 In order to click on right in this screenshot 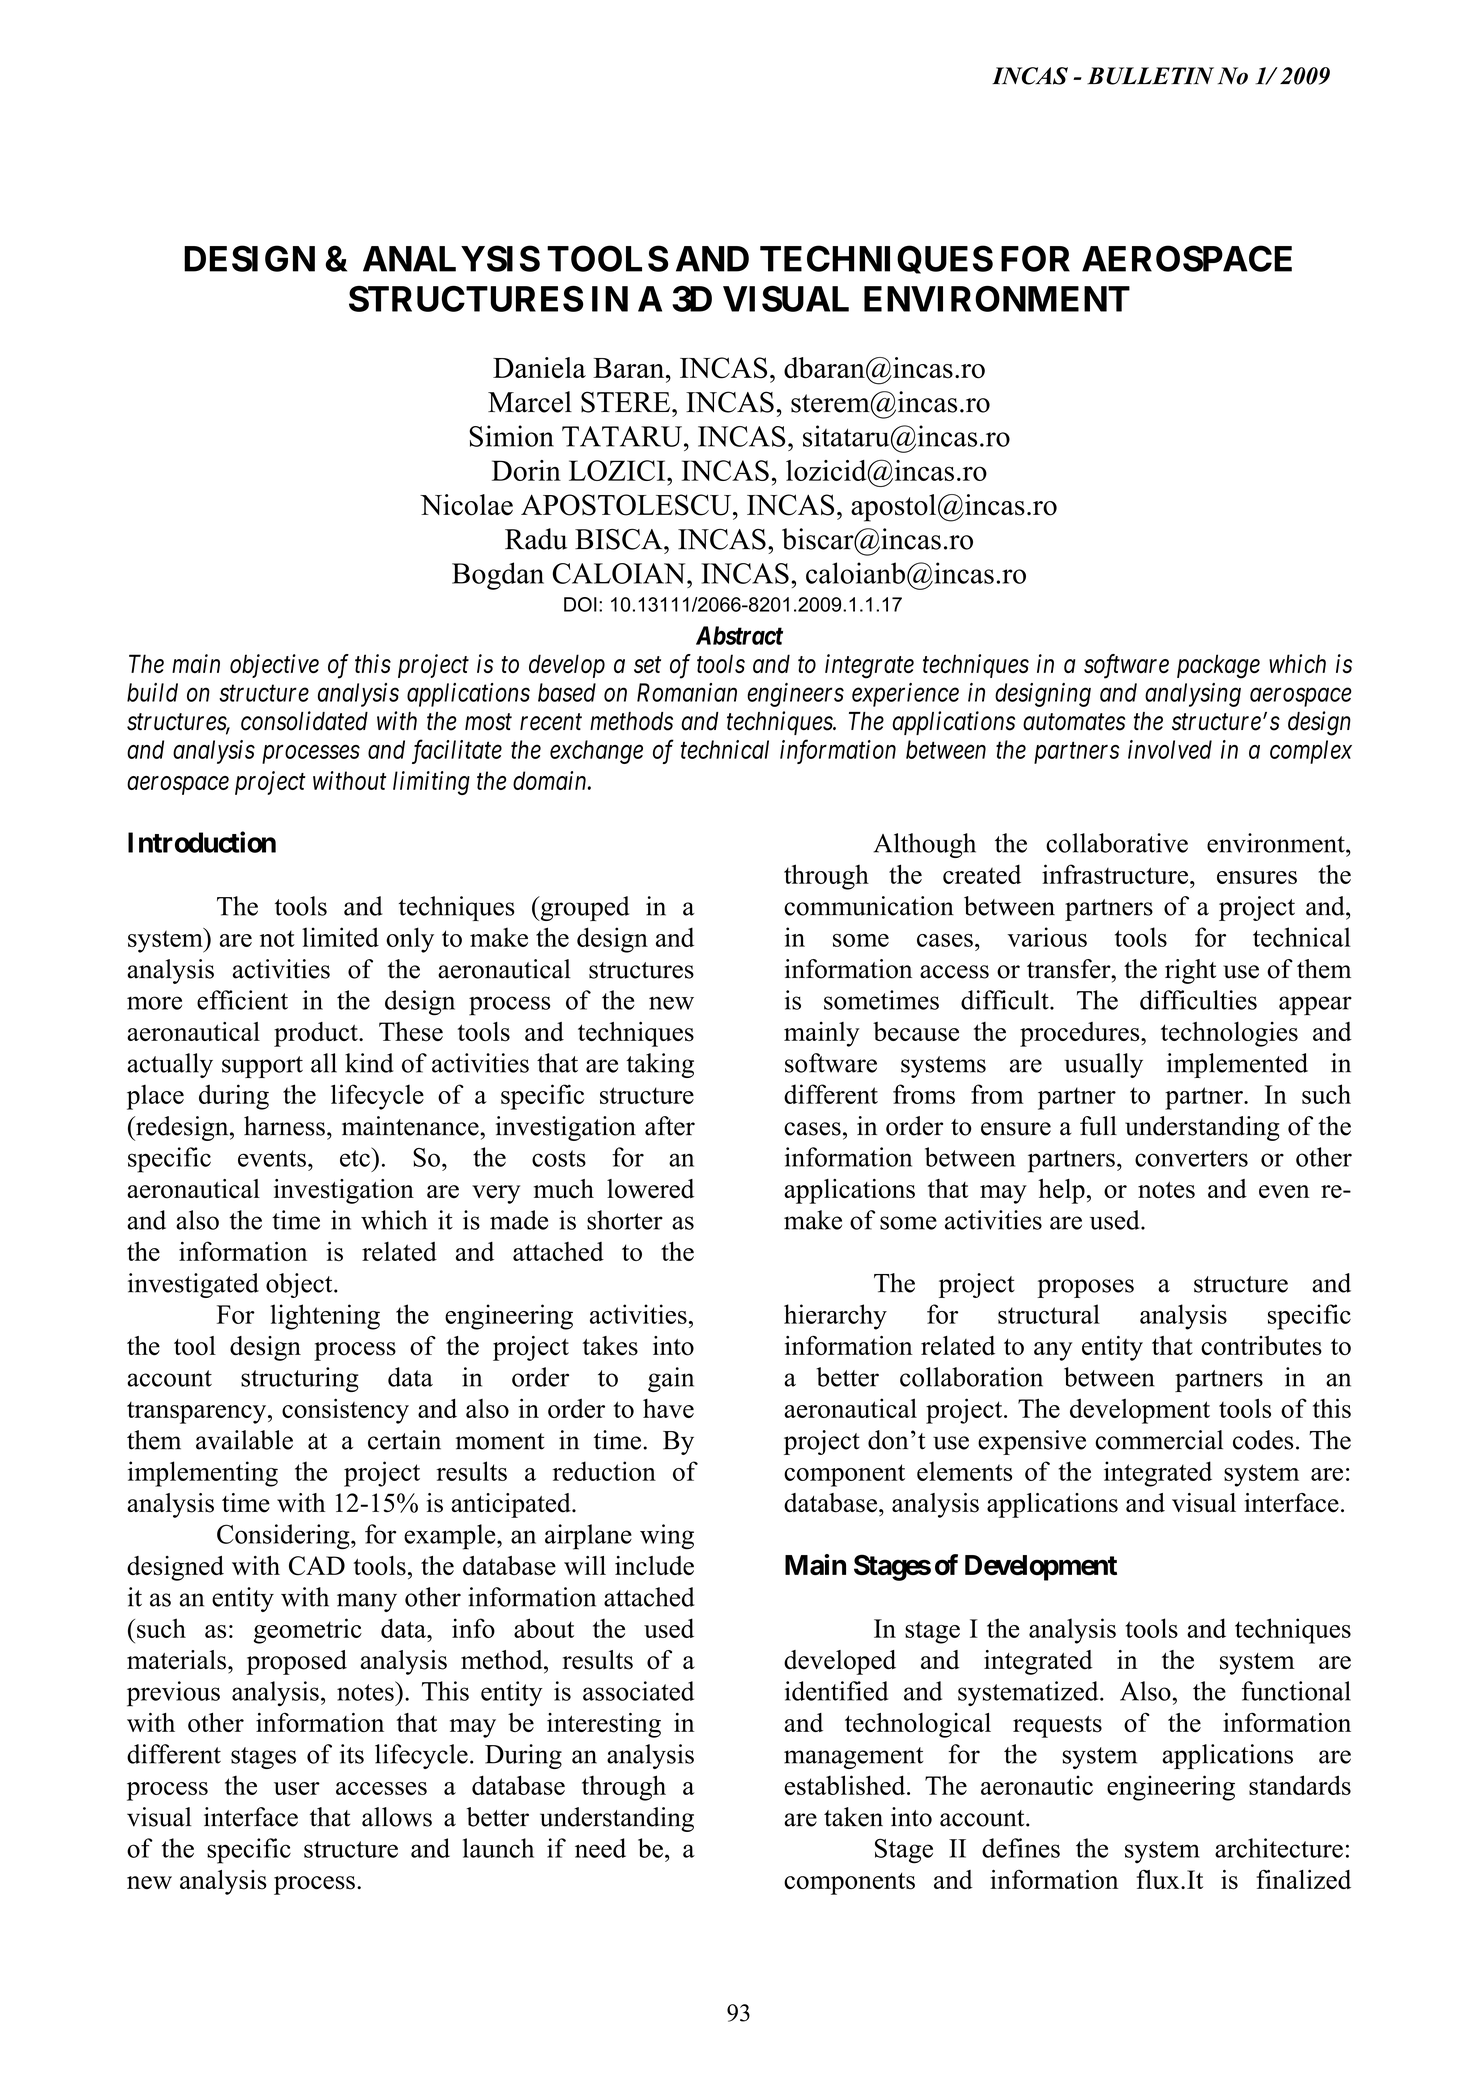, I will do `click(1190, 971)`.
